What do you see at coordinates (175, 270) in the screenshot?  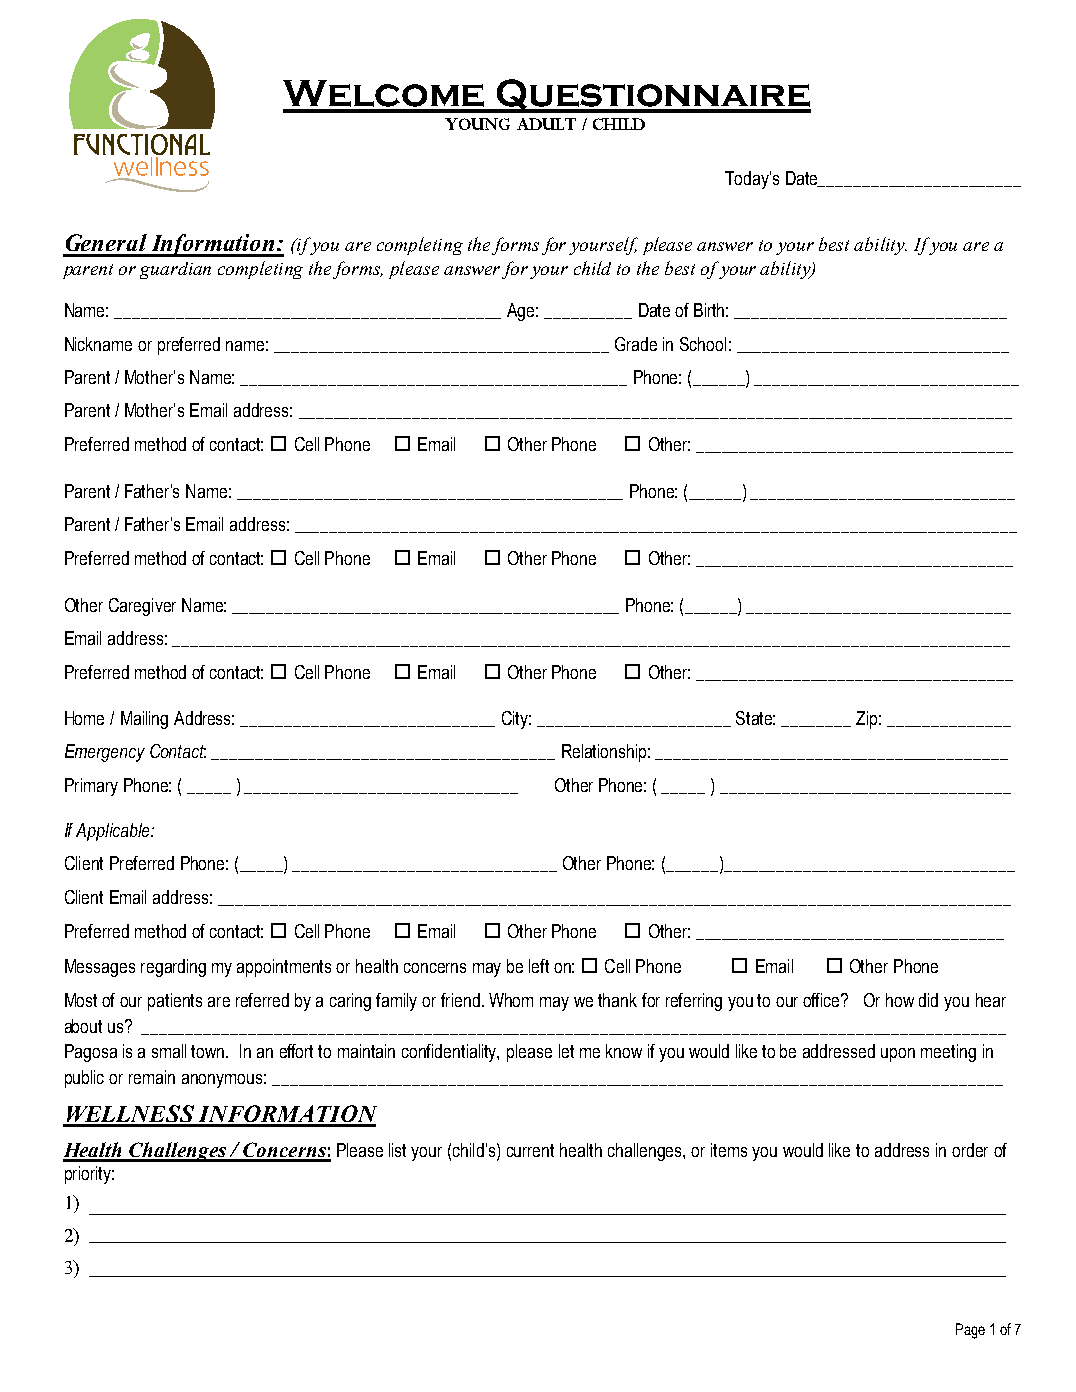 I see `guardian` at bounding box center [175, 270].
